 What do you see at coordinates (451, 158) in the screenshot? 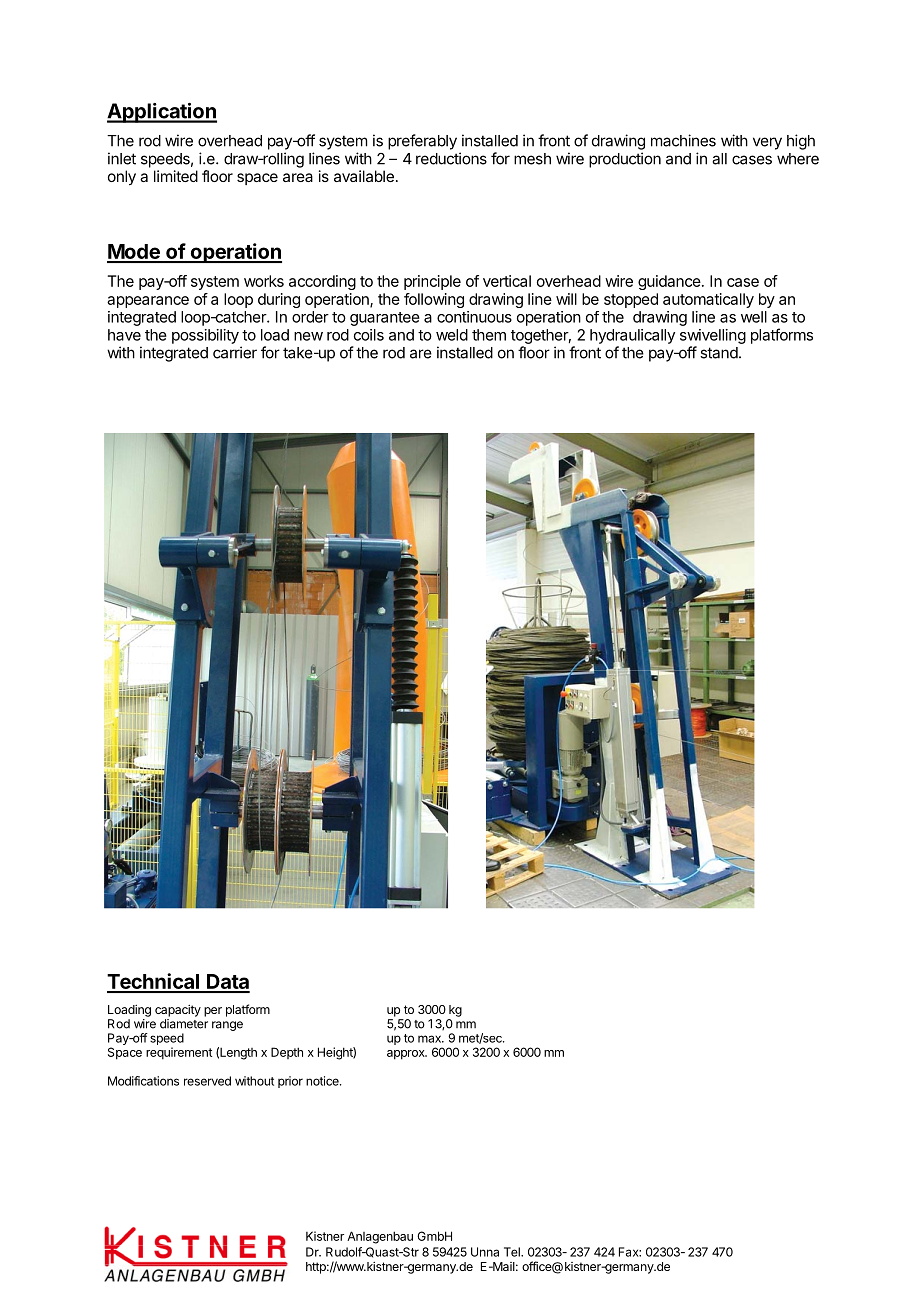
I see `reductions` at bounding box center [451, 158].
